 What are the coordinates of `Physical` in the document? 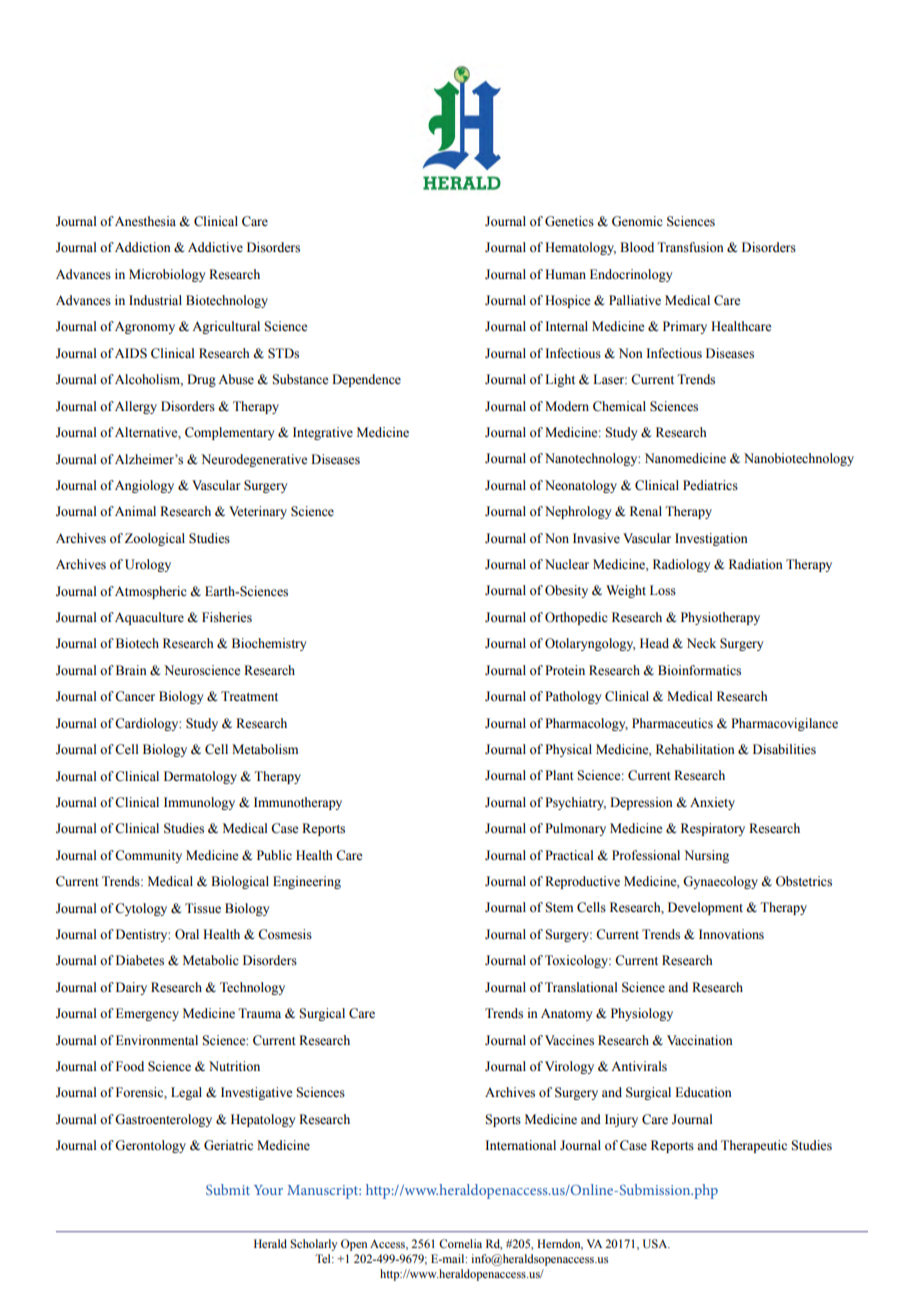 It's located at (568, 750).
